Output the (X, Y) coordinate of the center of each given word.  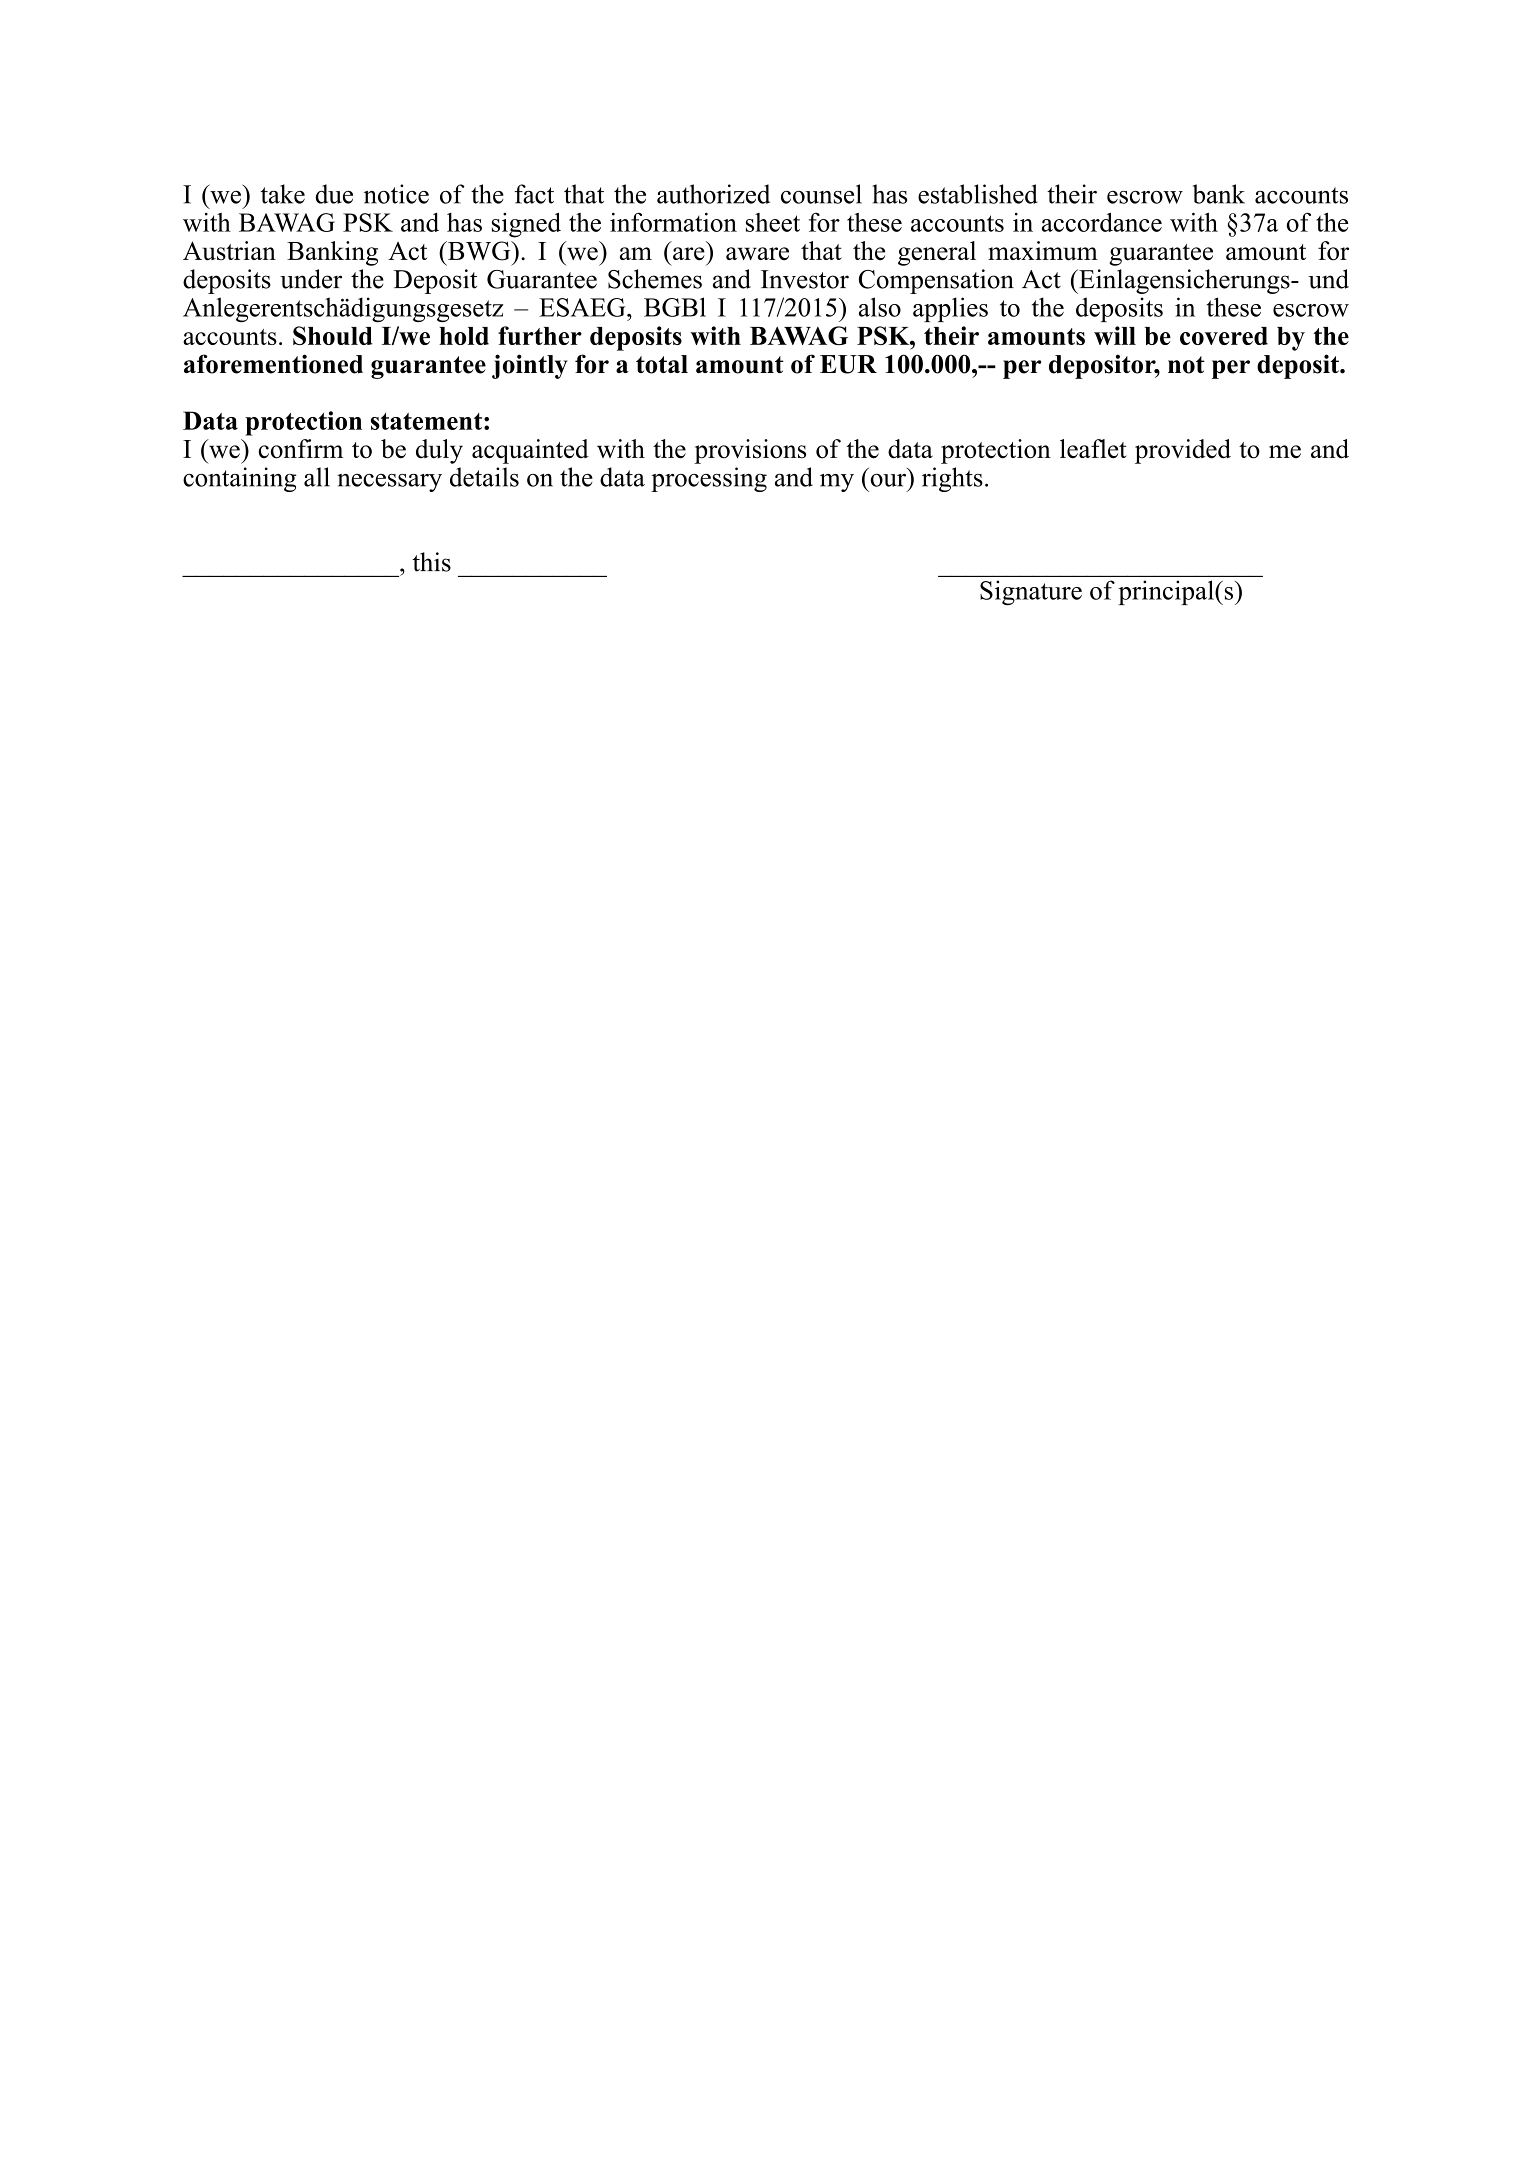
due (334, 194)
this (431, 562)
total (662, 364)
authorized (713, 194)
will (1115, 335)
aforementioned (273, 364)
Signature (1031, 592)
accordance (1102, 222)
